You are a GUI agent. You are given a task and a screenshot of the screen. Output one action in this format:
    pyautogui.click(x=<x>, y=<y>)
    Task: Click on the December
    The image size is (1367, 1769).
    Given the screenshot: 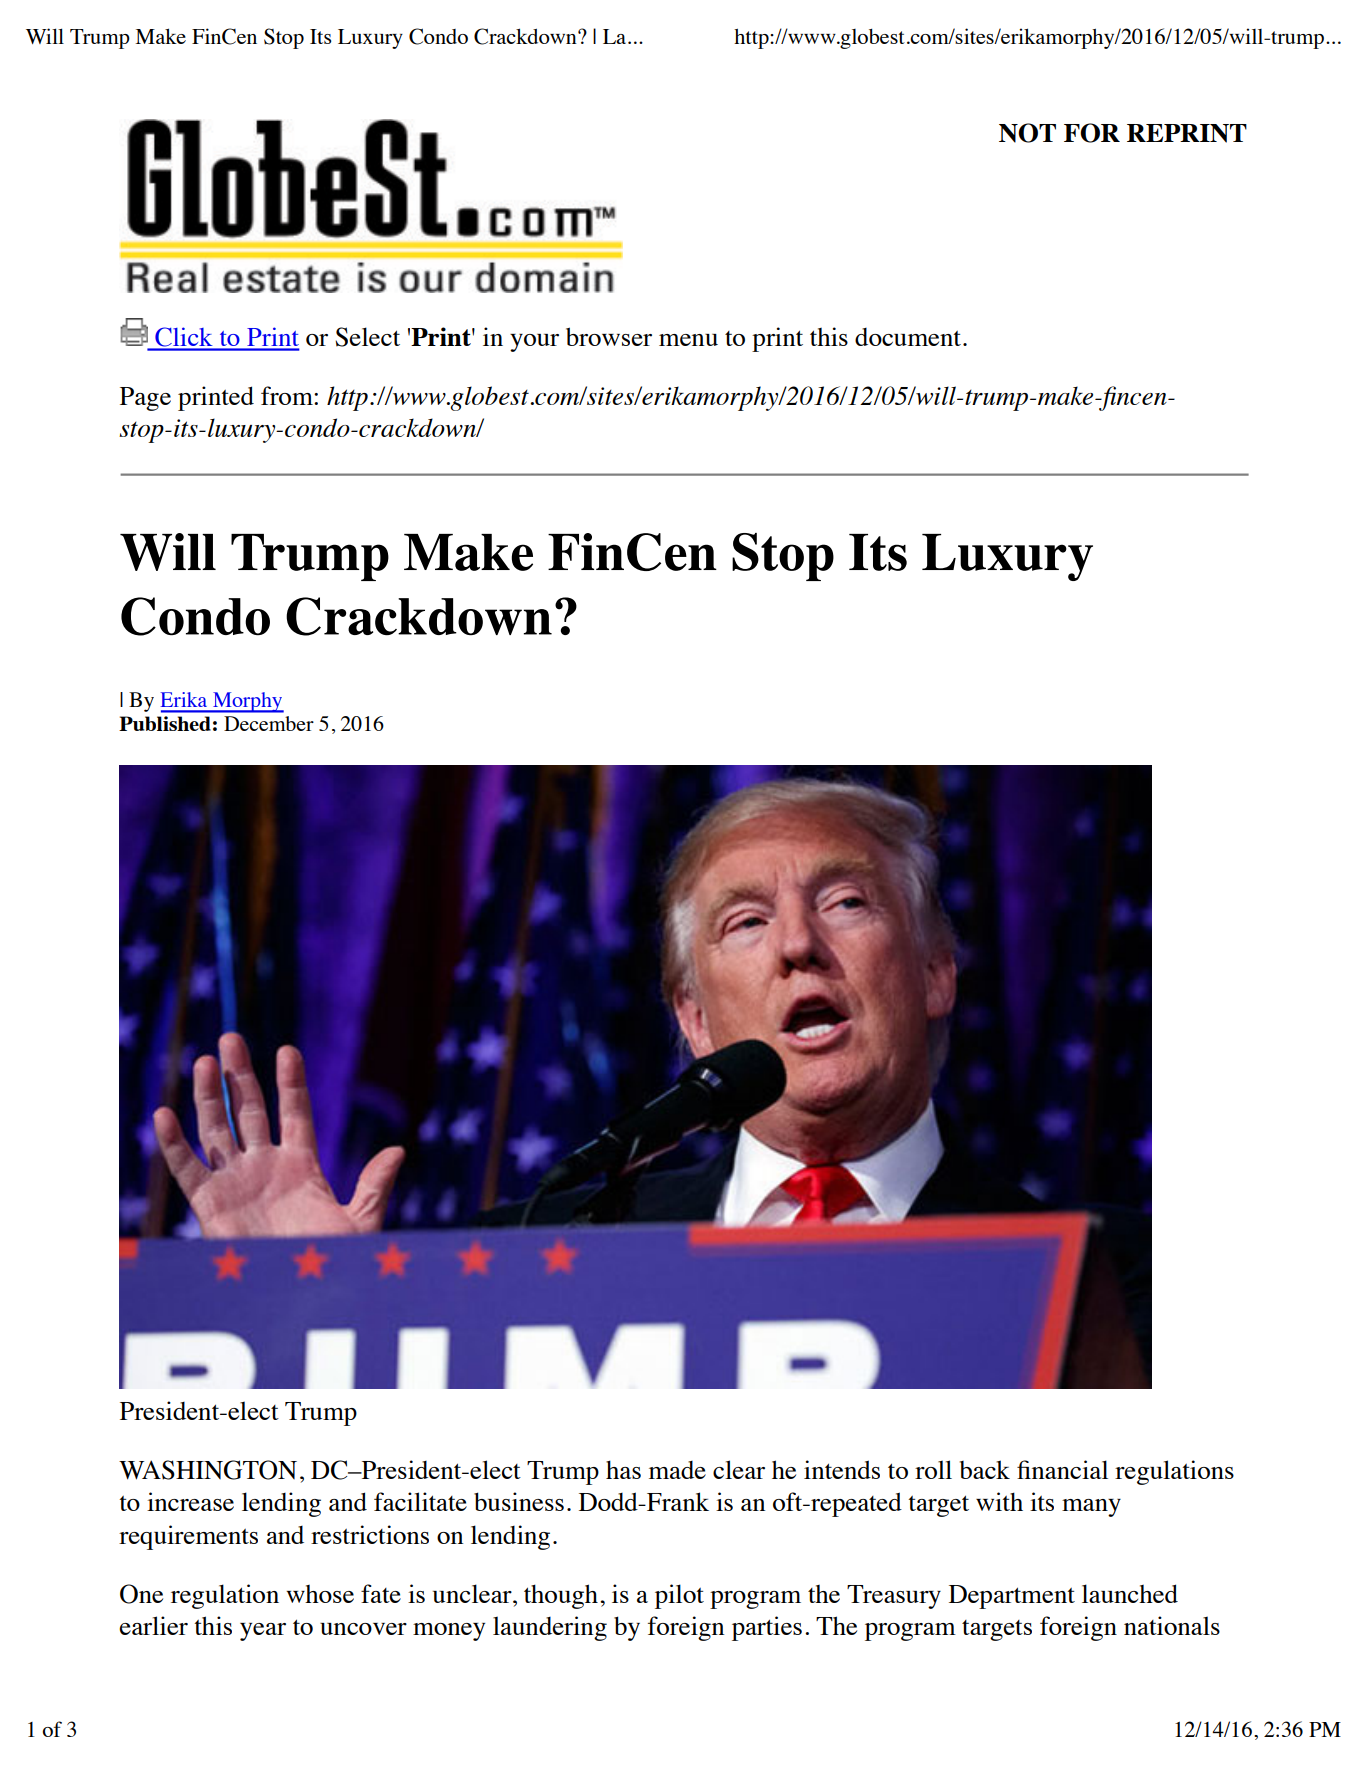 What is the action you would take?
    pyautogui.click(x=269, y=723)
